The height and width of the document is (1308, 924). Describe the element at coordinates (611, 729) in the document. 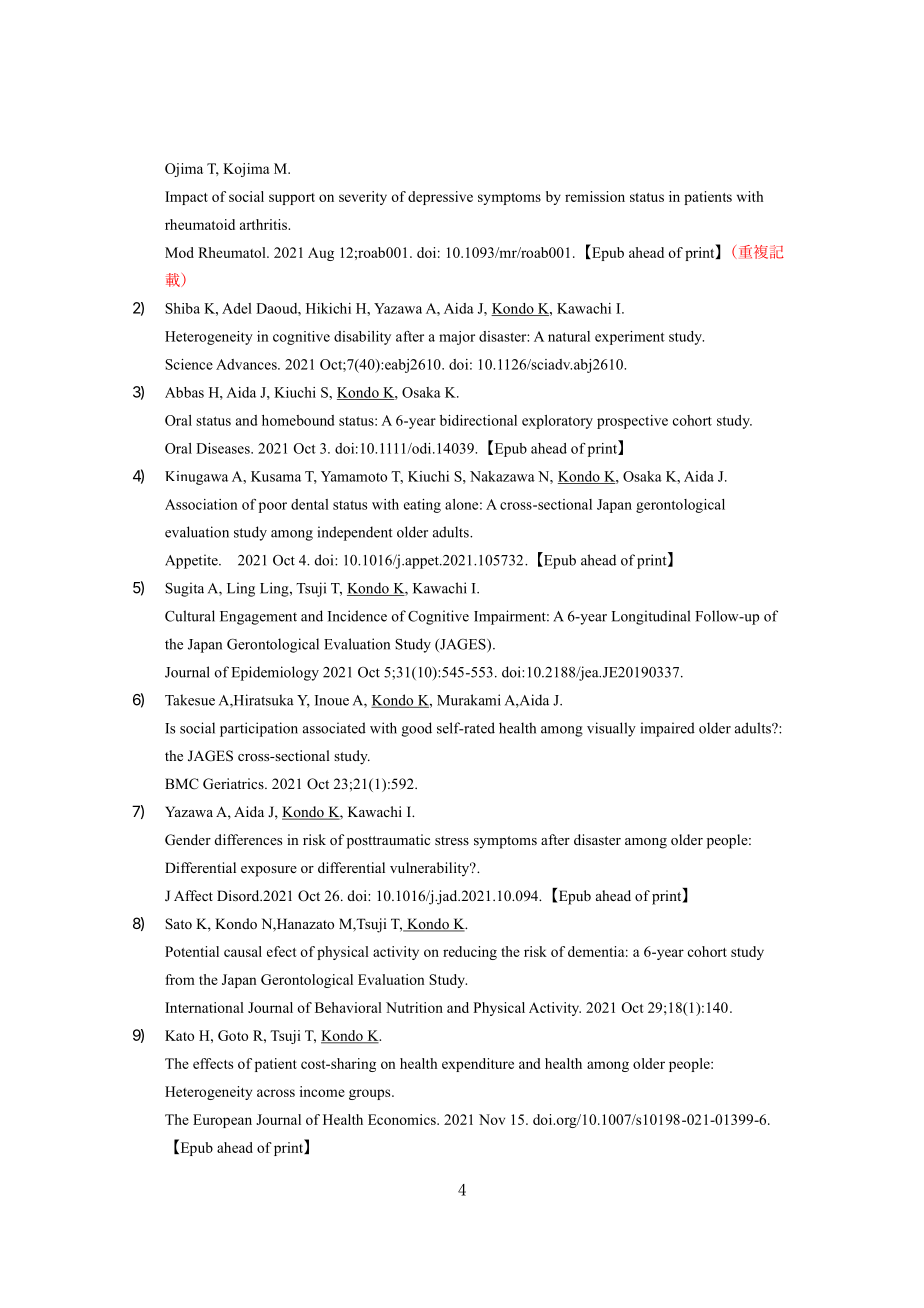

I see `visually` at that location.
